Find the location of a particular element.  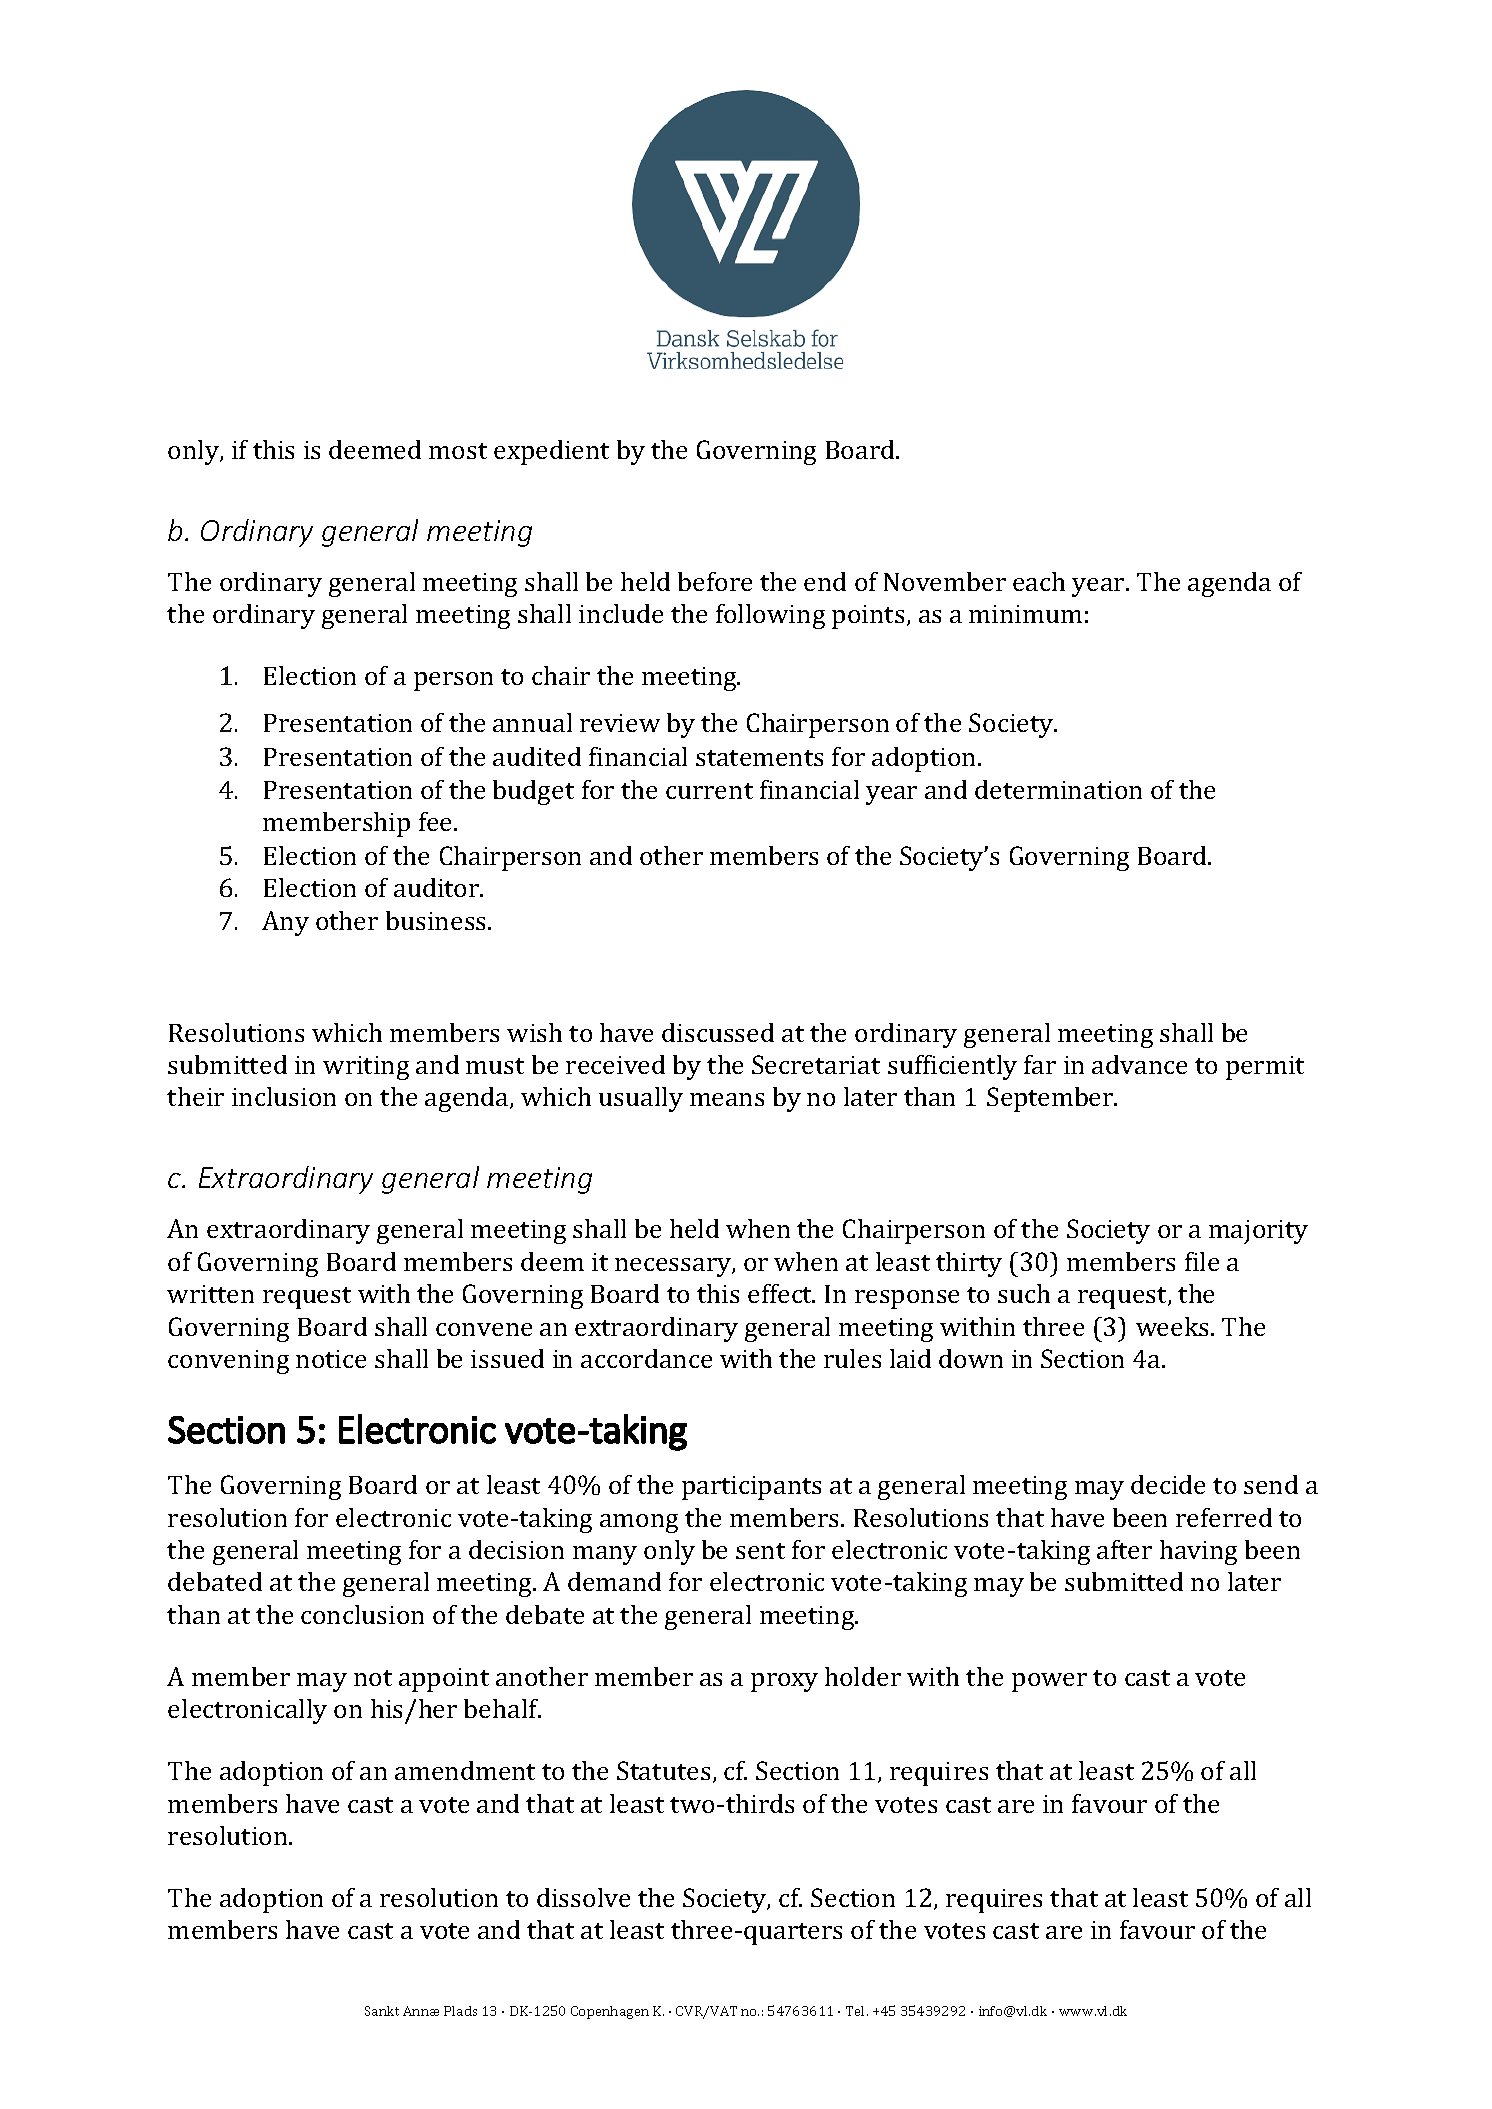

most is located at coordinates (458, 451).
